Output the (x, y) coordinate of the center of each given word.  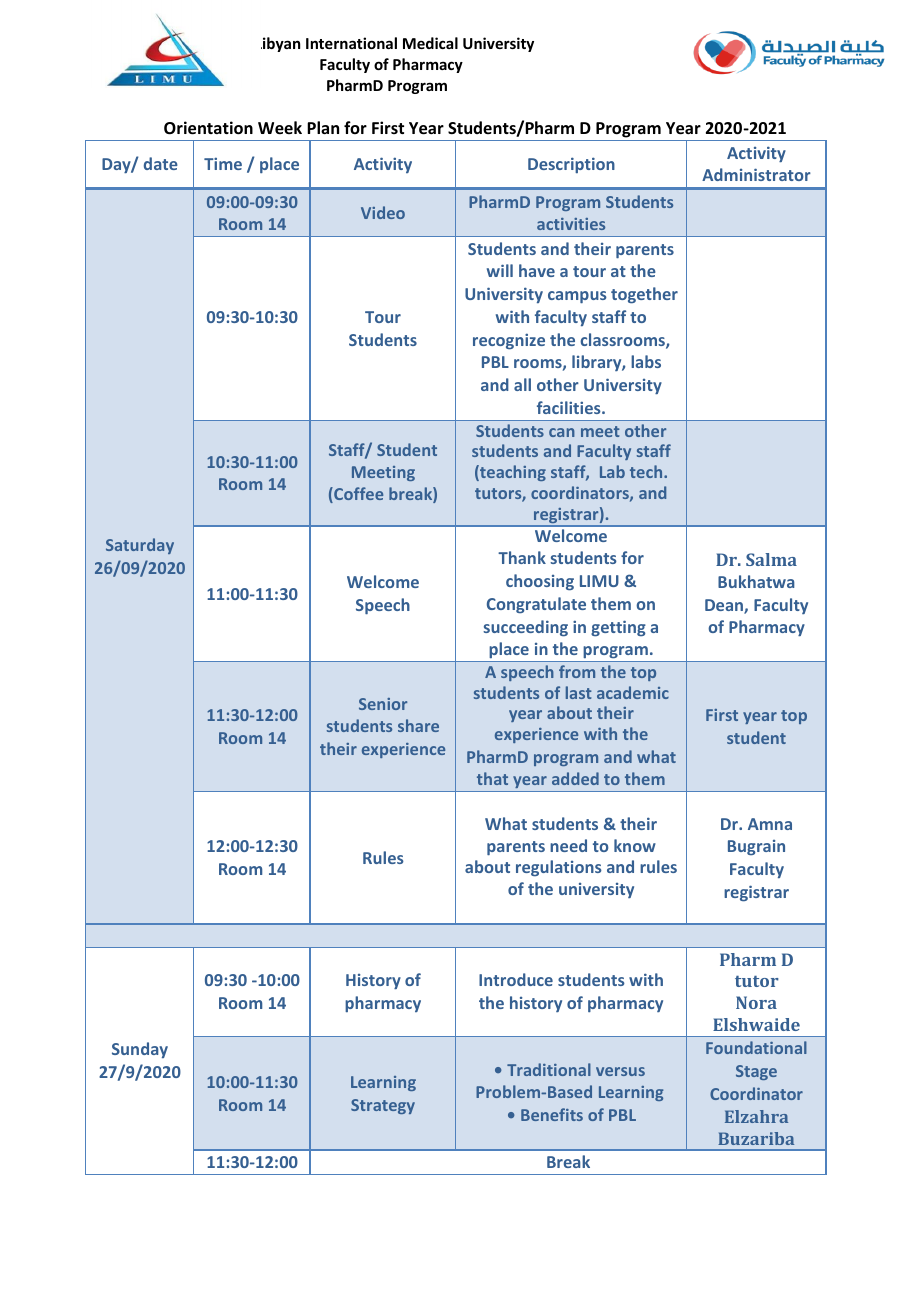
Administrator (756, 174)
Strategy (383, 1106)
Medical (430, 43)
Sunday (140, 1050)
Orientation (208, 128)
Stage (756, 1072)
